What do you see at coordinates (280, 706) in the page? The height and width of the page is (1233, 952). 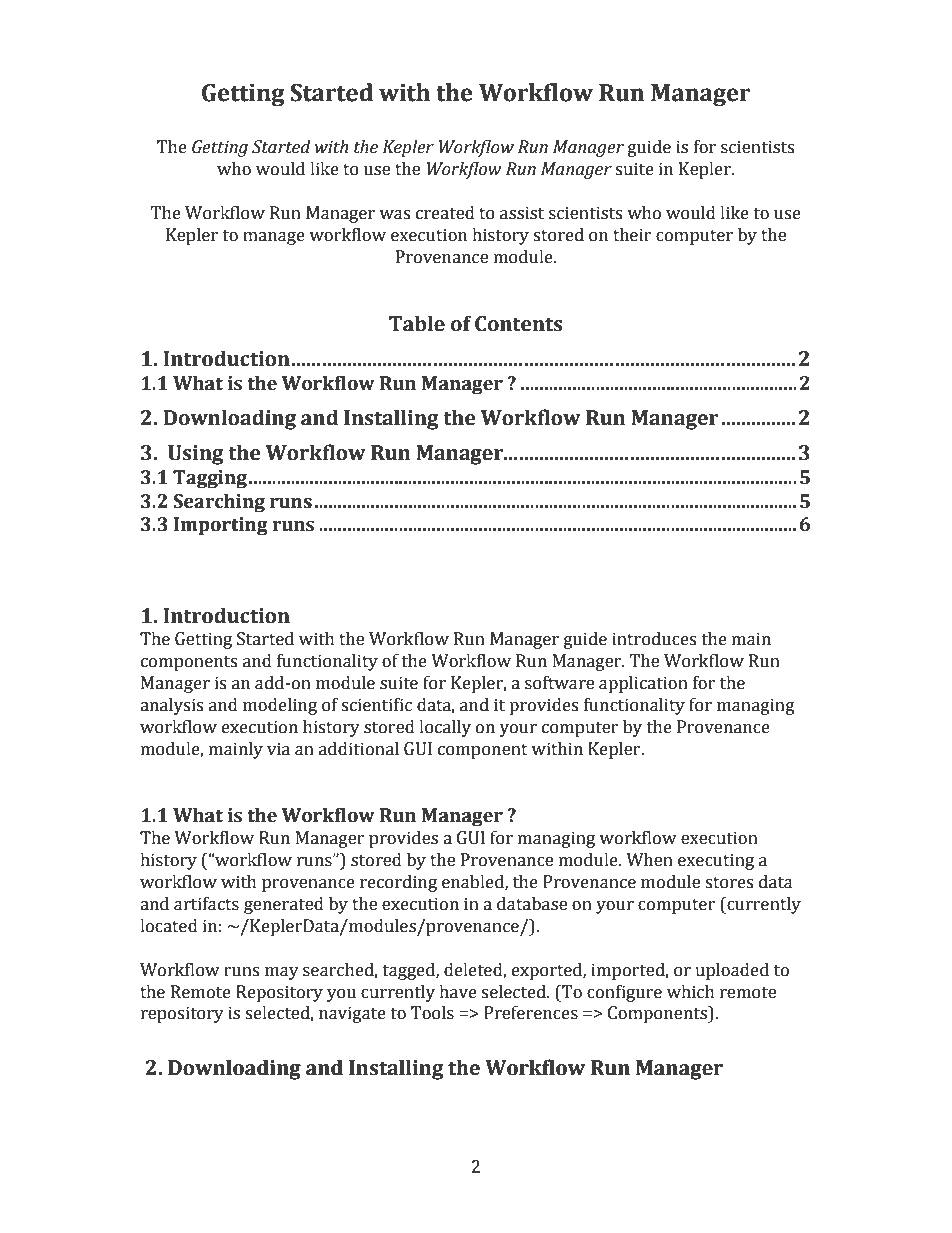 I see `modeling` at bounding box center [280, 706].
